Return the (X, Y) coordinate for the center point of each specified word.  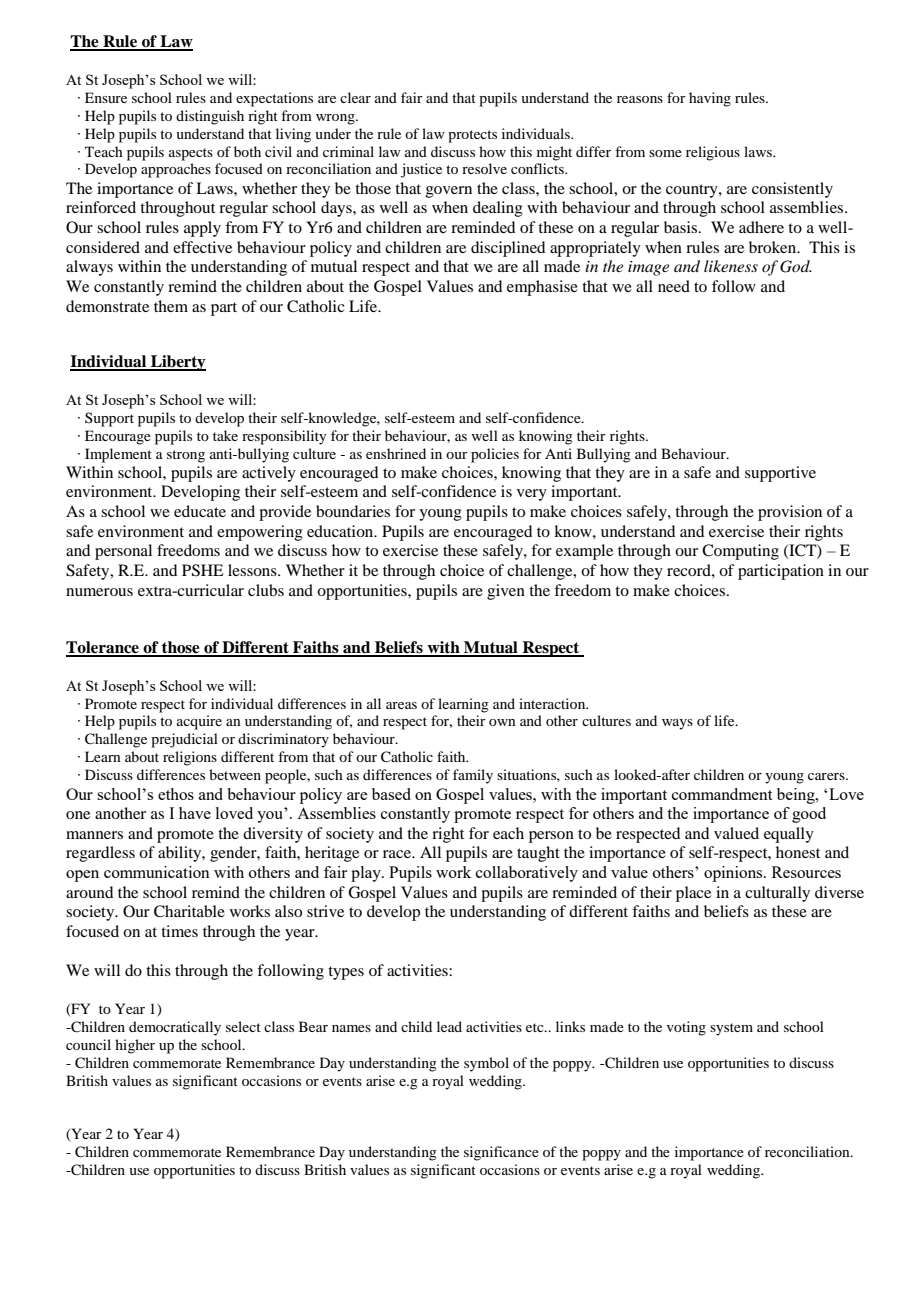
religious (713, 153)
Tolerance (103, 648)
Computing (740, 552)
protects (472, 136)
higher (135, 1046)
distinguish (210, 117)
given (506, 592)
